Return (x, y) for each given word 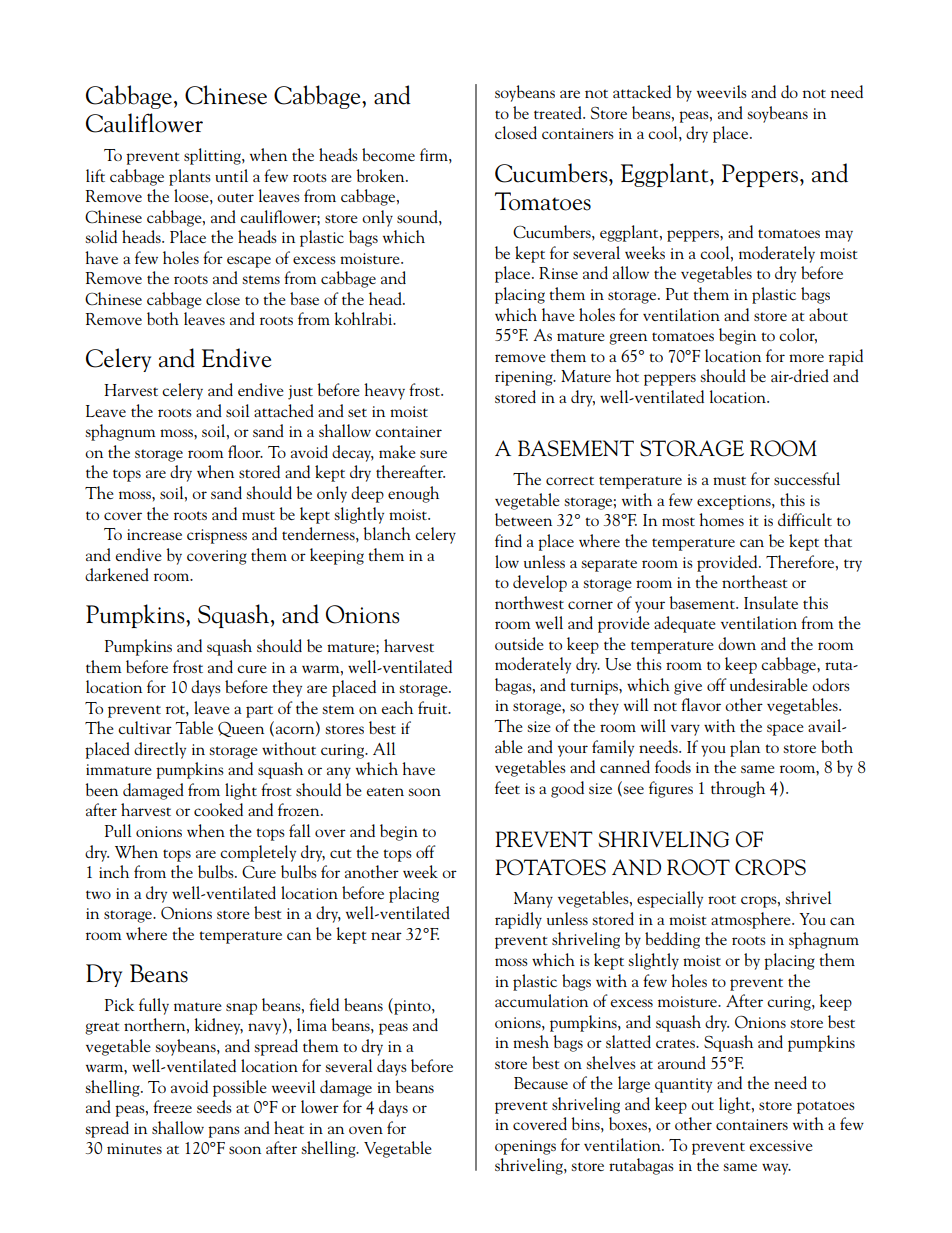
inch (114, 871)
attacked (642, 91)
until (231, 175)
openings (525, 1147)
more (806, 358)
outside (519, 643)
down (737, 643)
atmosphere (752, 920)
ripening (525, 378)
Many (533, 900)
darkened (117, 574)
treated (559, 112)
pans (224, 1132)
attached (284, 410)
